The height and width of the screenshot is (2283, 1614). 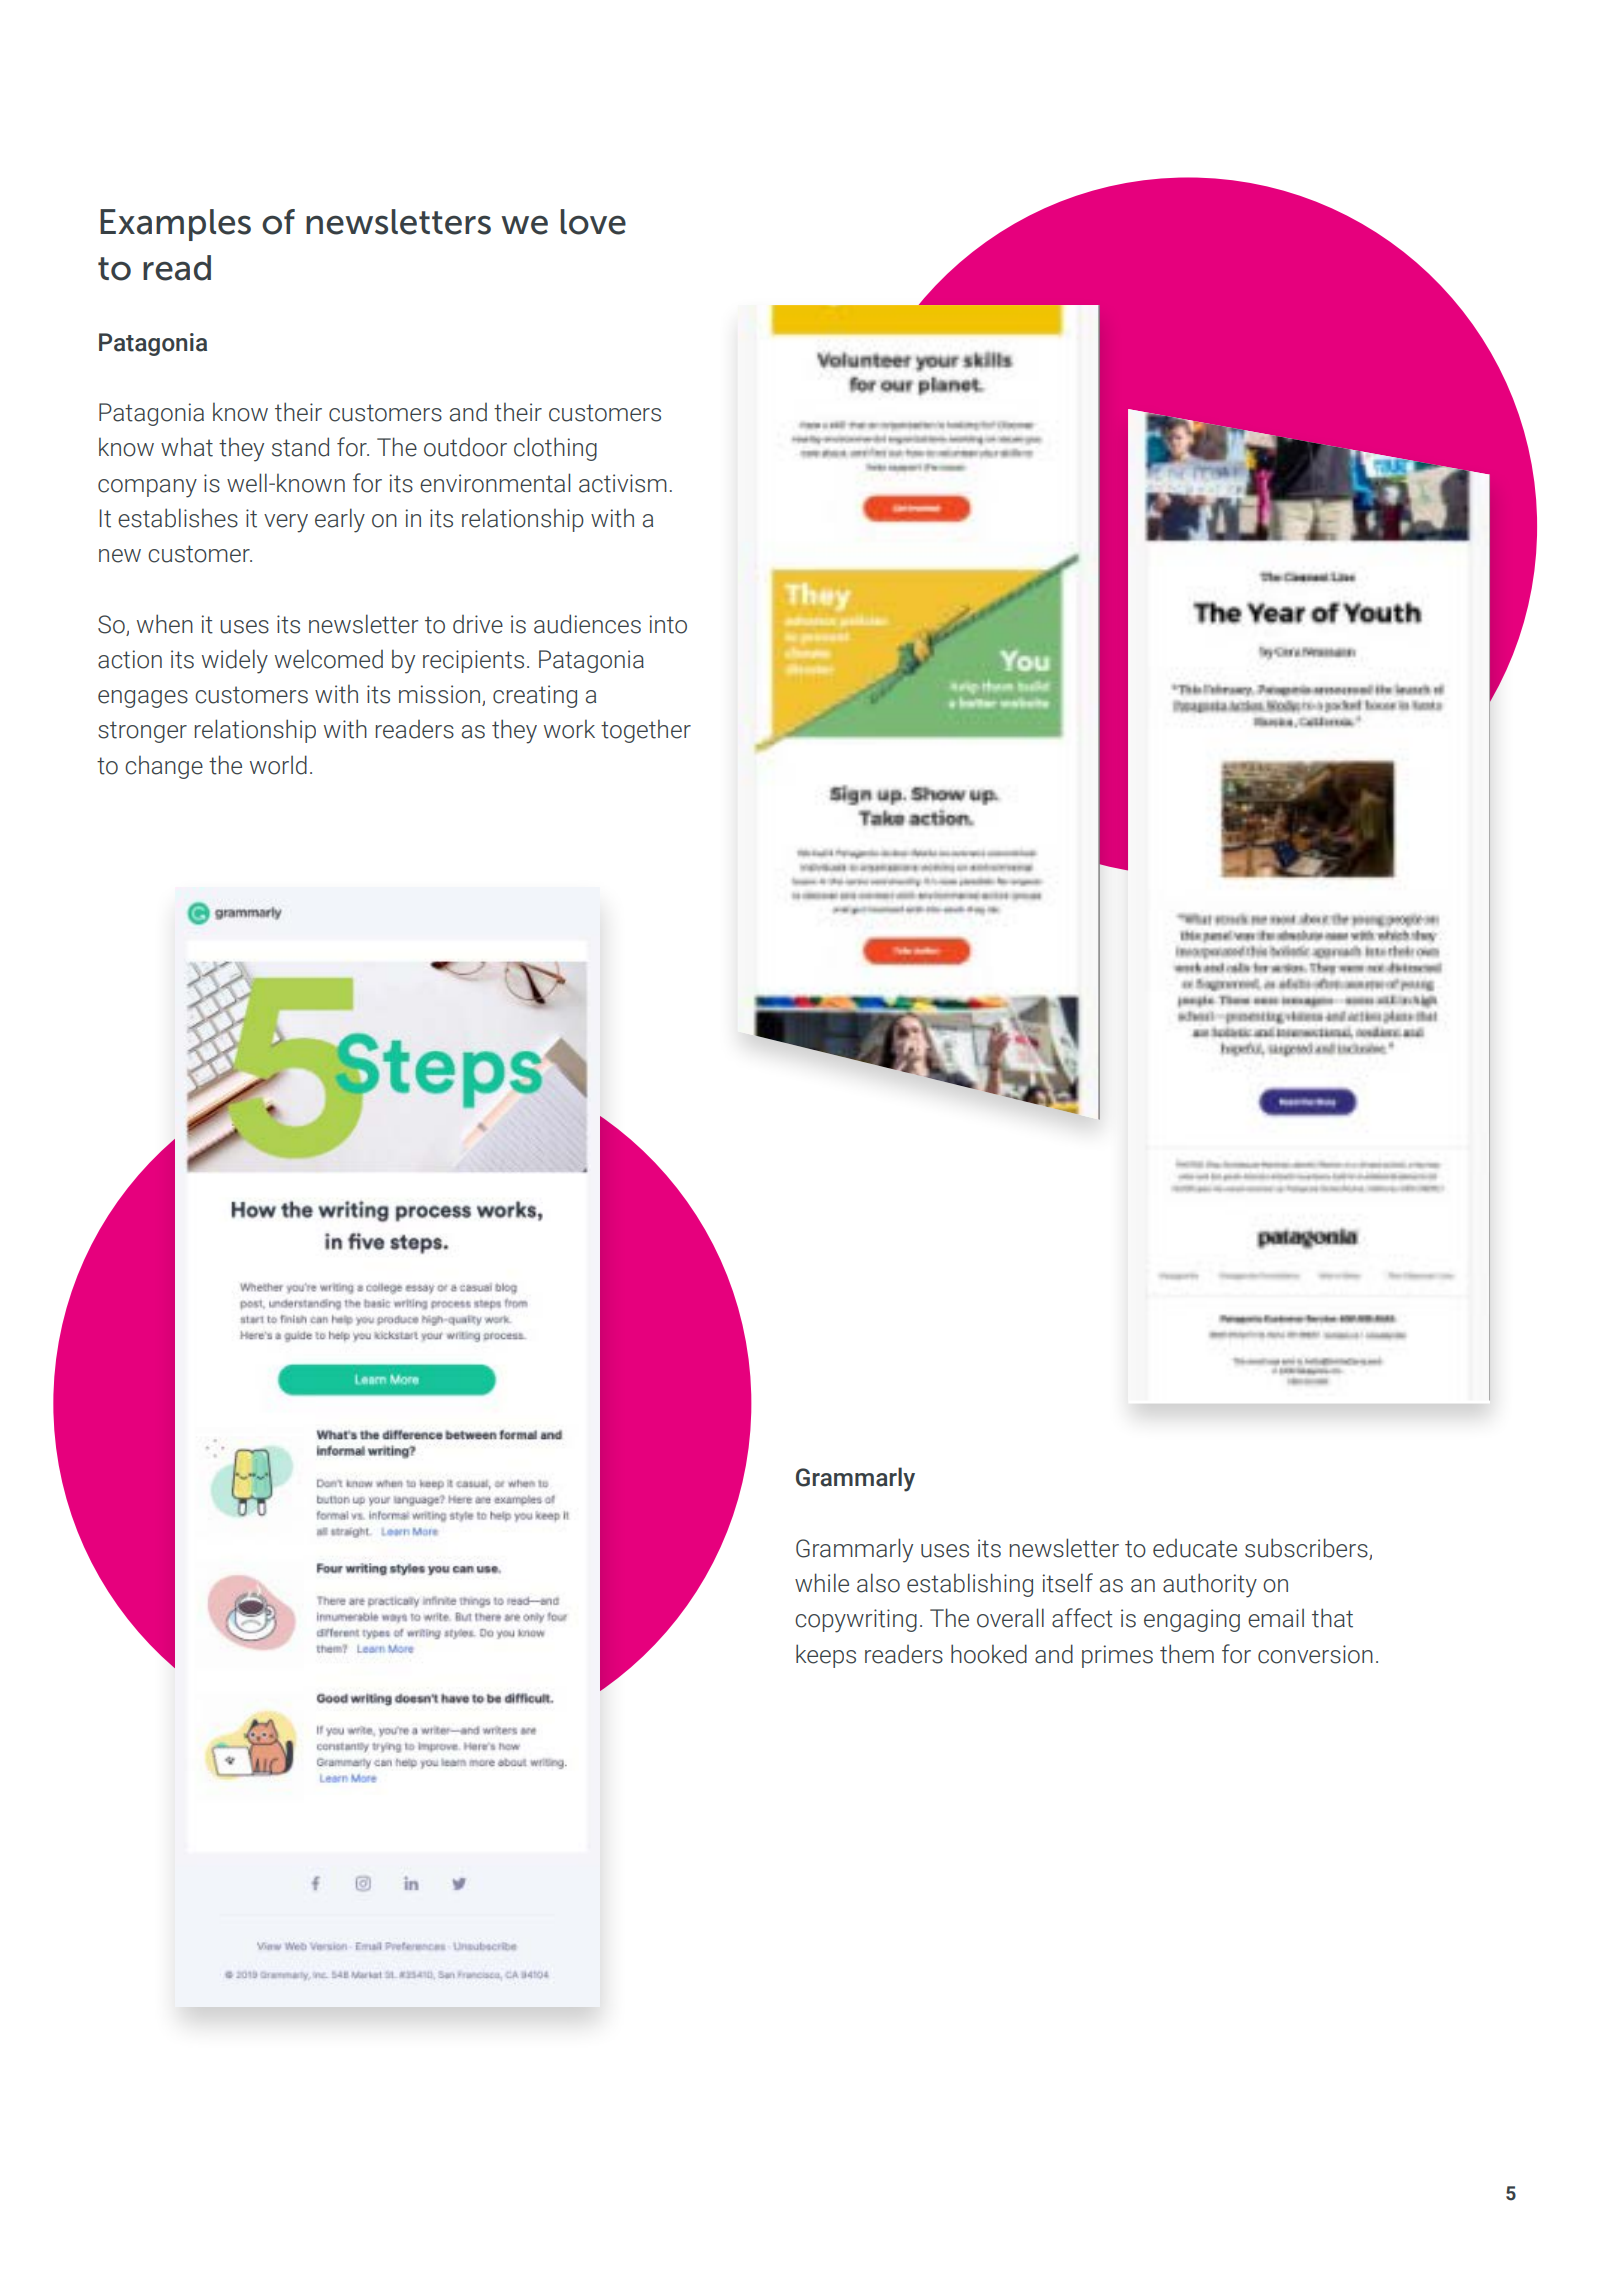 I want to click on into, so click(x=668, y=624).
